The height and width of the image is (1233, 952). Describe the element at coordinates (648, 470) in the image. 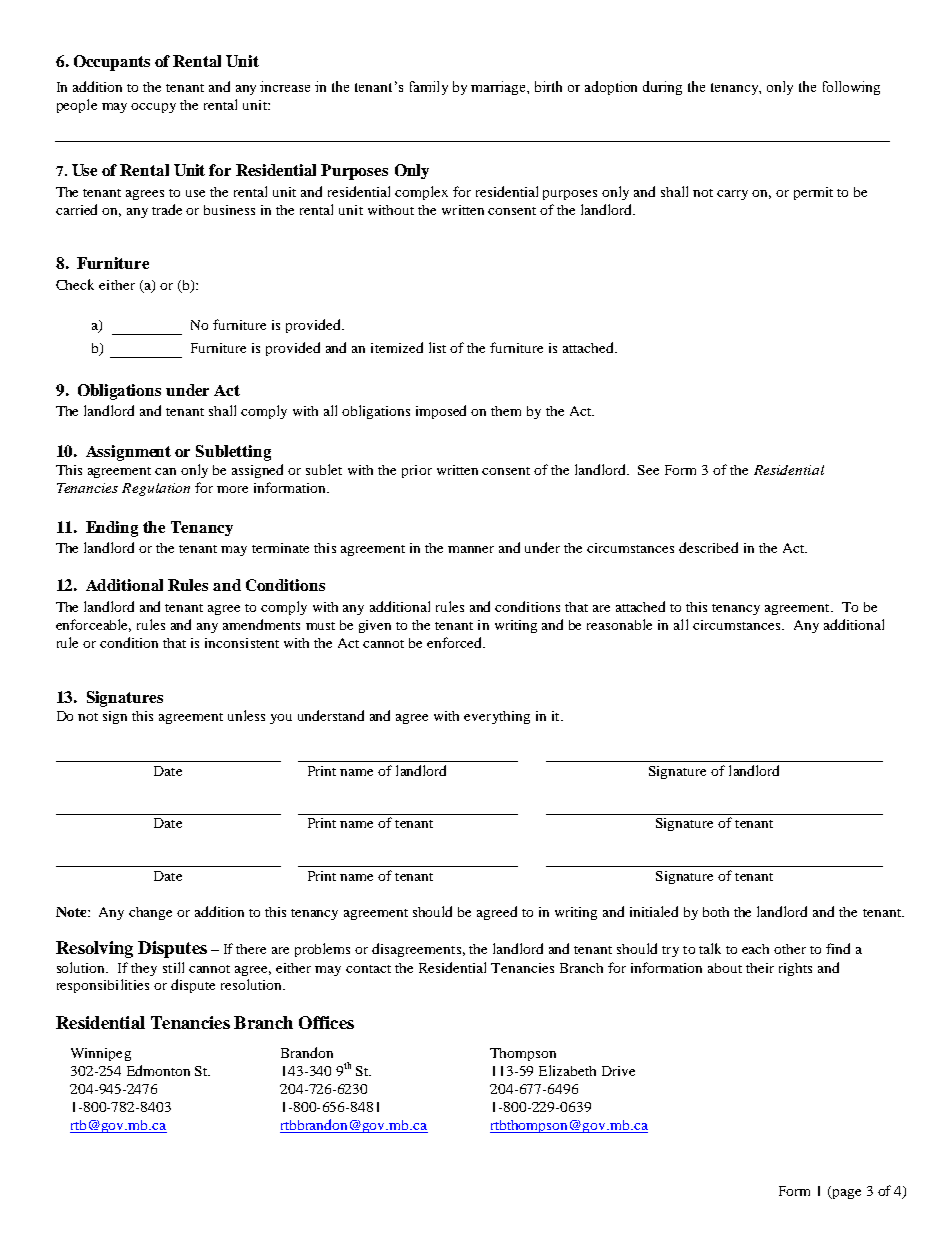

I see `See` at that location.
